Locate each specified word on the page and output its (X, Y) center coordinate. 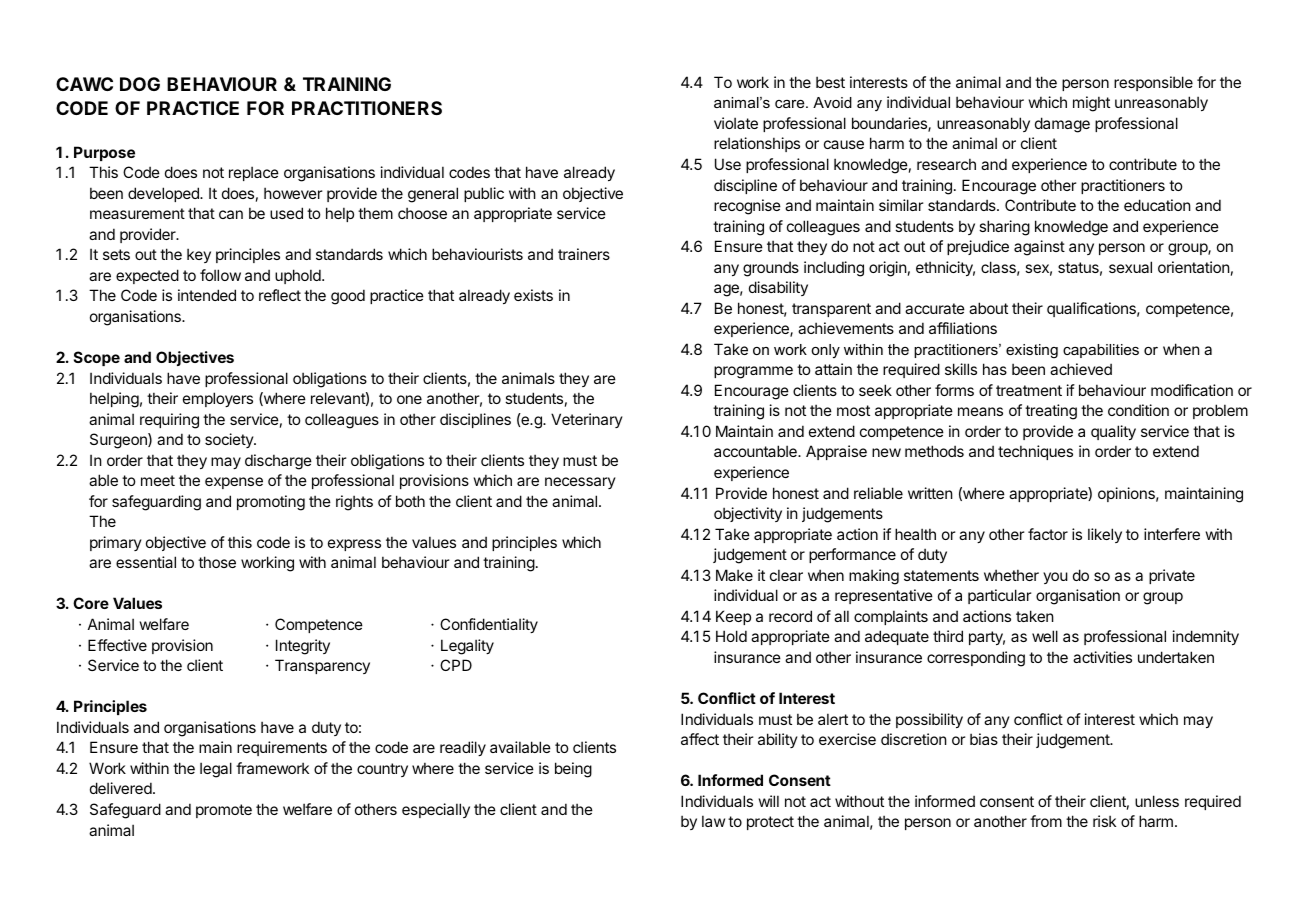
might (1091, 104)
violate (736, 123)
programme (753, 372)
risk (1104, 821)
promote (224, 811)
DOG (140, 84)
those (217, 562)
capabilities (1101, 351)
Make (734, 575)
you (1055, 578)
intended (207, 295)
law (713, 821)
